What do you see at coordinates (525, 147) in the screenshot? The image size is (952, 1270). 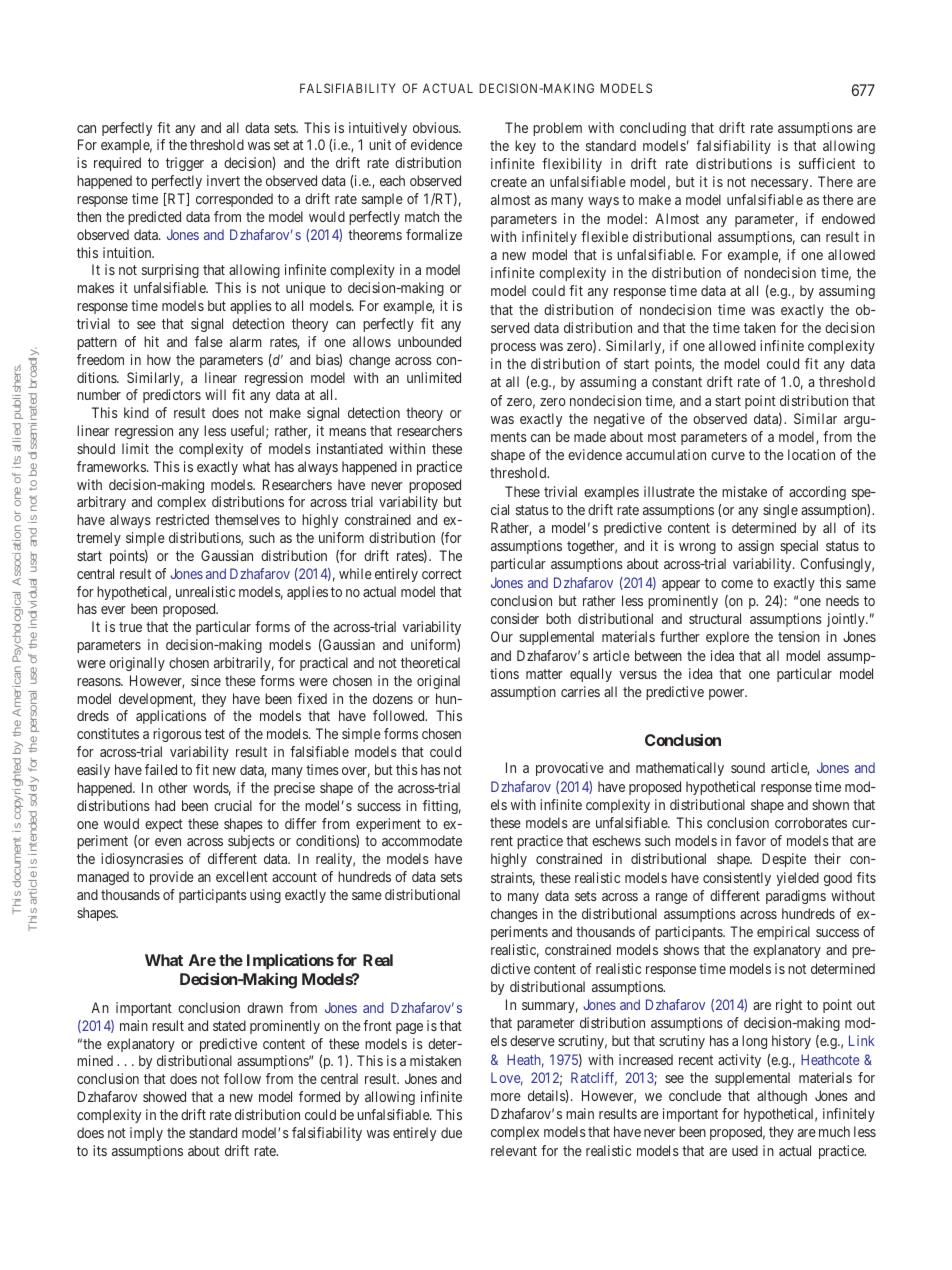 I see `key` at bounding box center [525, 147].
